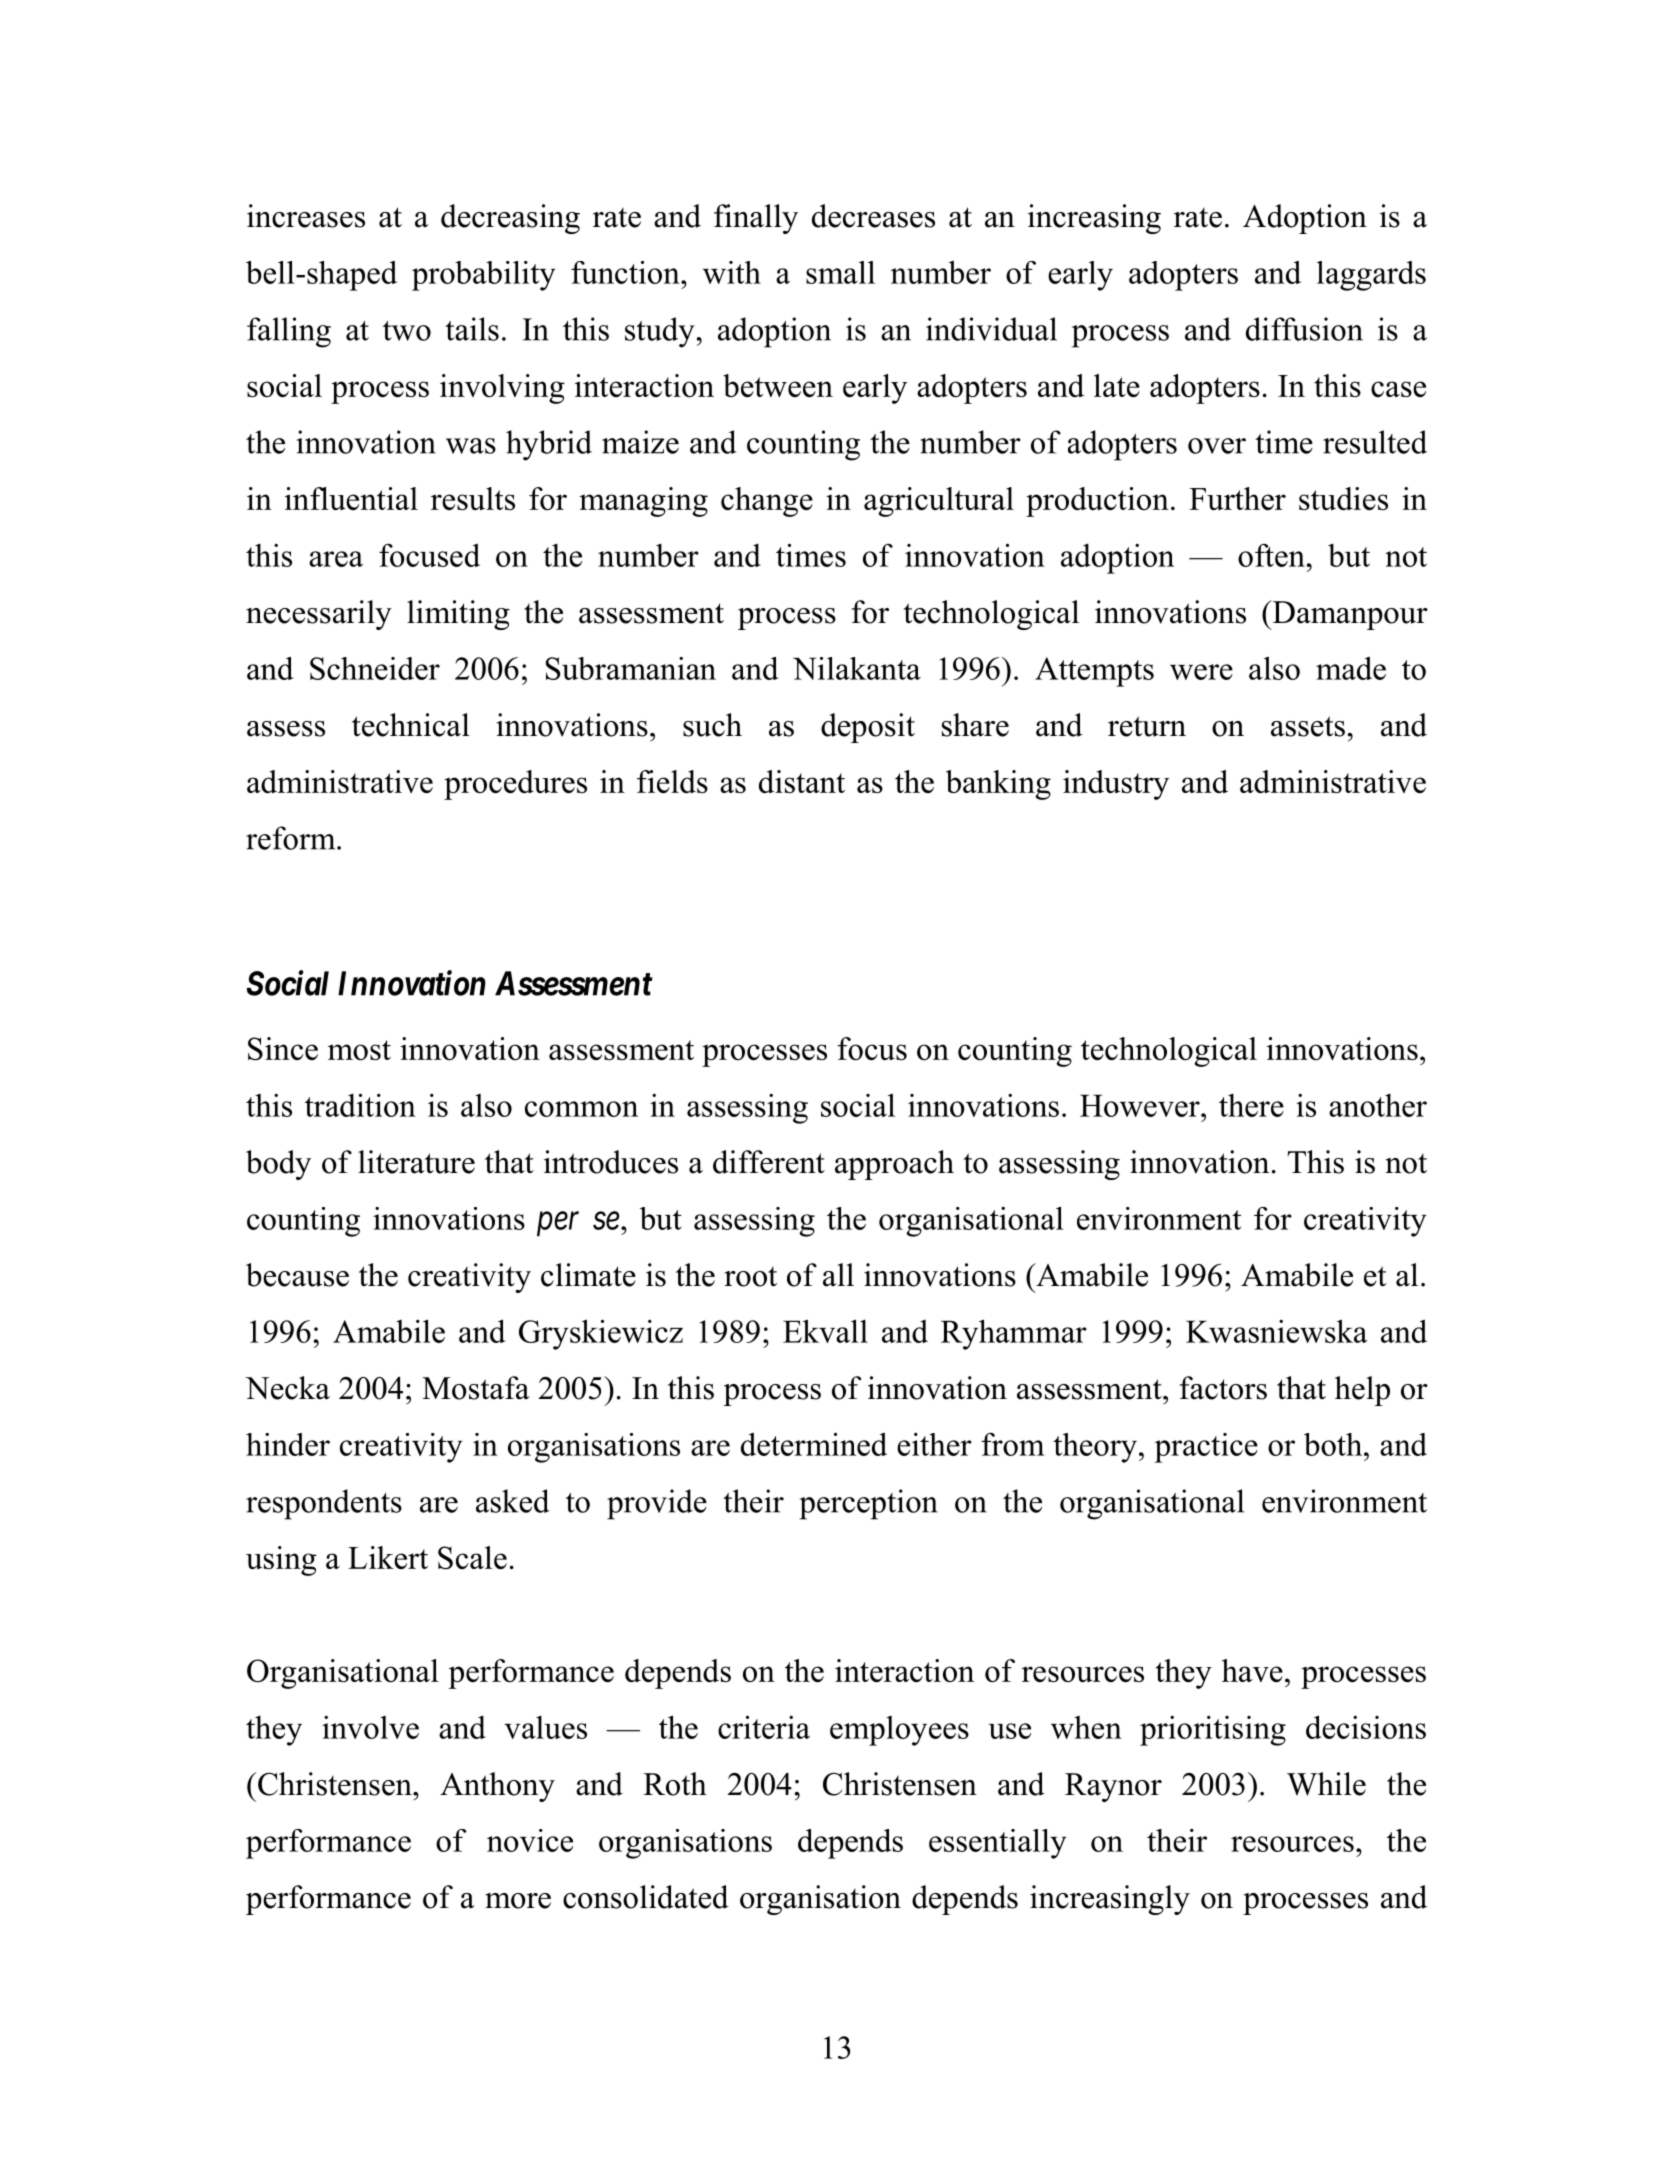 The height and width of the page is (2164, 1673). What do you see at coordinates (530, 1840) in the page?
I see `novice` at bounding box center [530, 1840].
